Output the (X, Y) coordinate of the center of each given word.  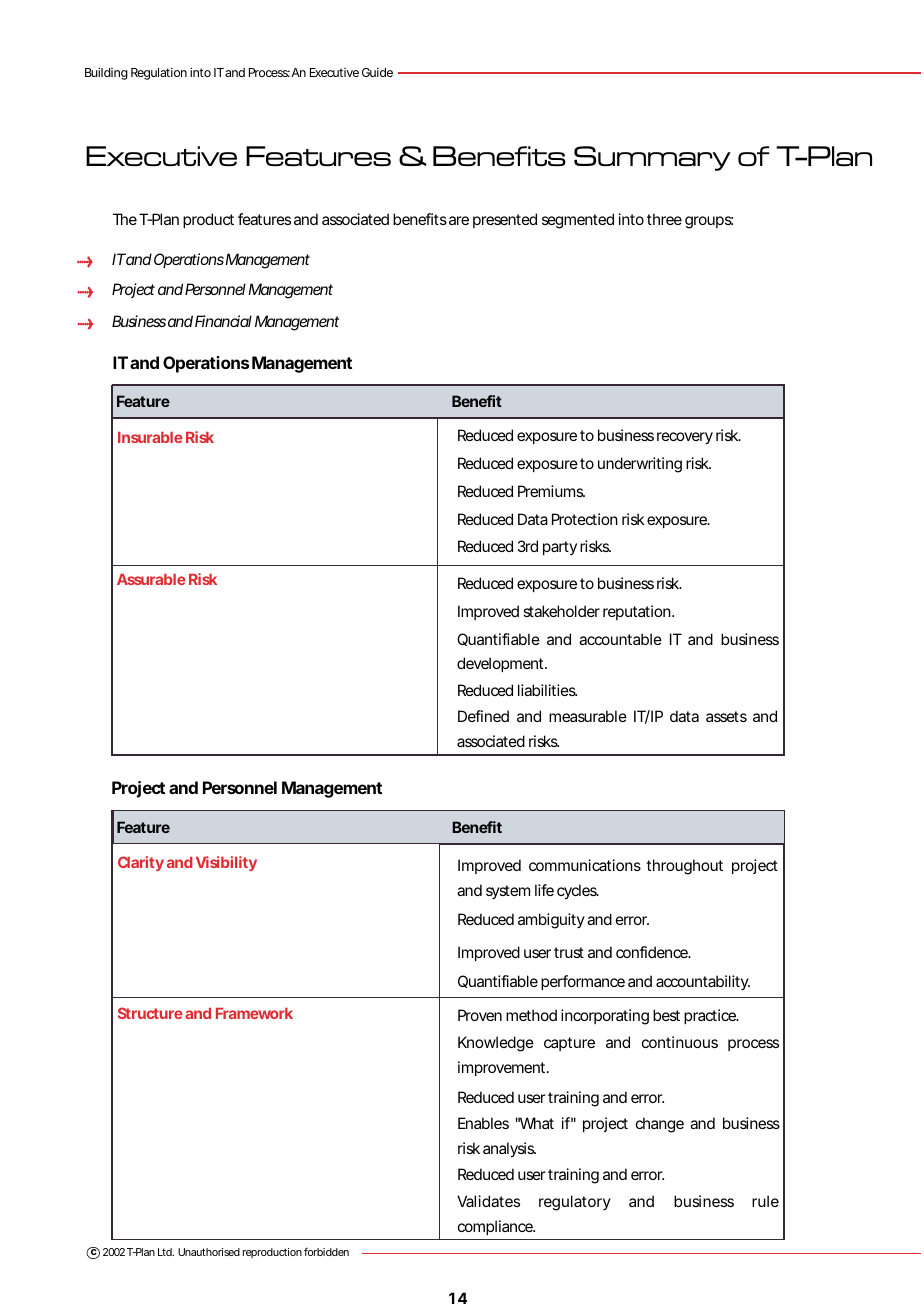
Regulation (159, 73)
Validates (488, 1201)
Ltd (165, 1252)
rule (765, 1201)
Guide (377, 72)
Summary (652, 158)
